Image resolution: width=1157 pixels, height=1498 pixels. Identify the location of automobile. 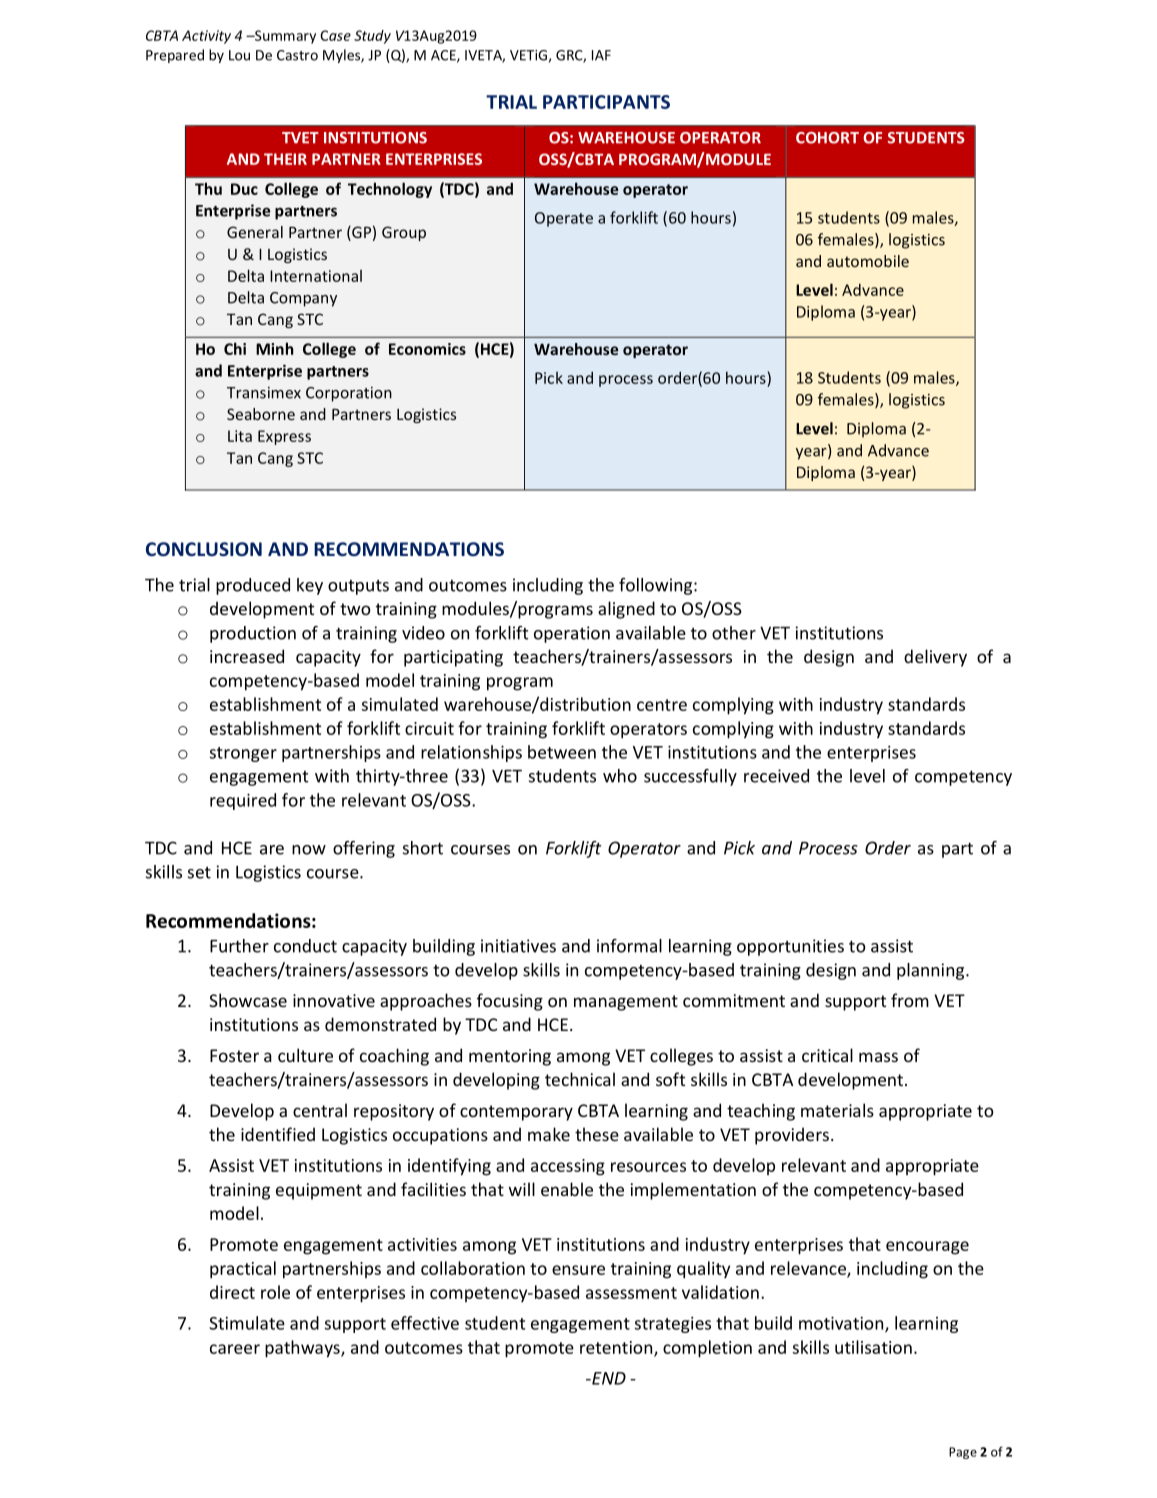
(868, 261).
